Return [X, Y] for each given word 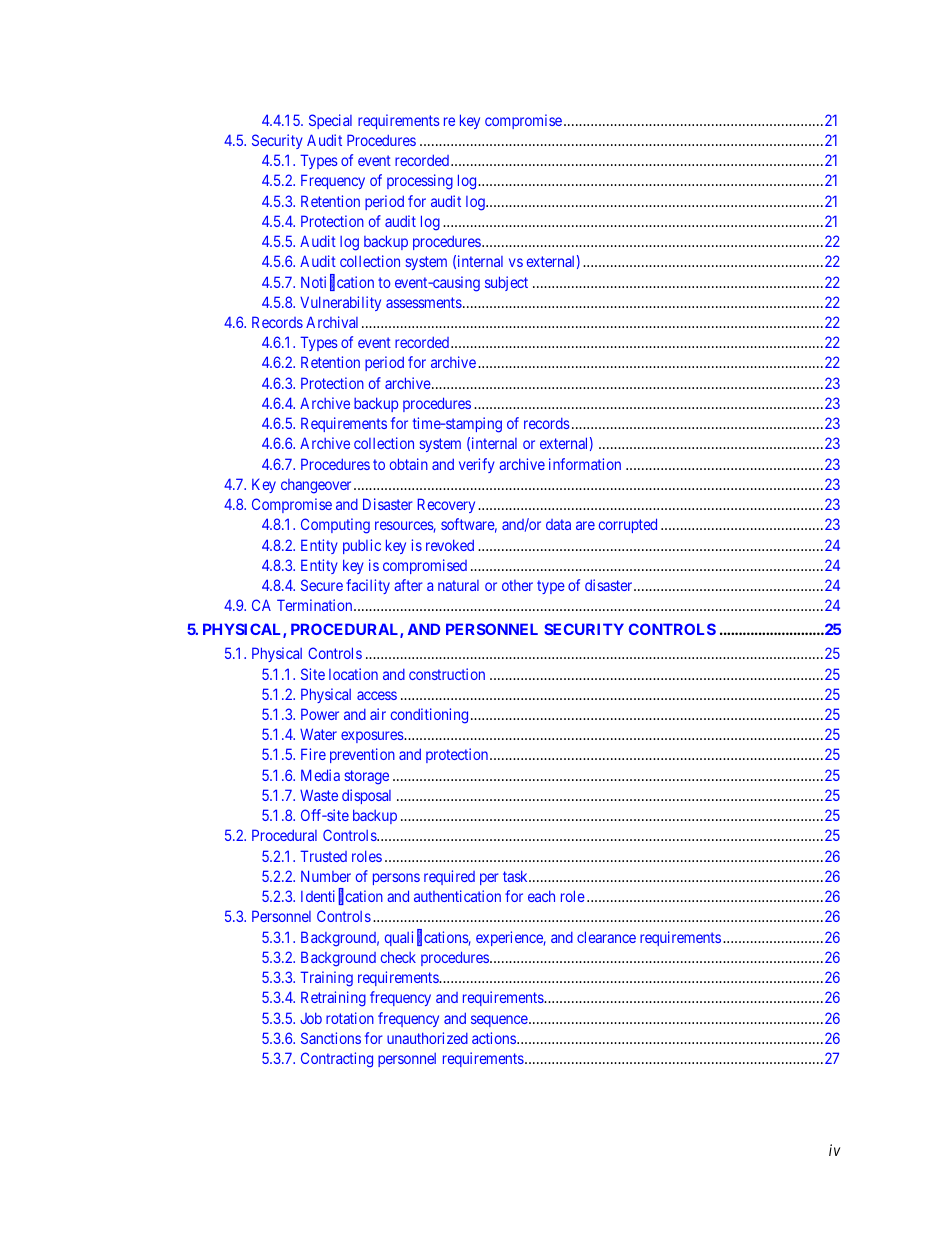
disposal [366, 796]
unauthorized [427, 1038]
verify [477, 465]
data [558, 524]
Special [330, 121]
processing [420, 182]
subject [506, 283]
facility [368, 586]
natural [458, 585]
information [585, 464]
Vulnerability [340, 303]
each [541, 896]
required [449, 877]
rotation [350, 1018]
